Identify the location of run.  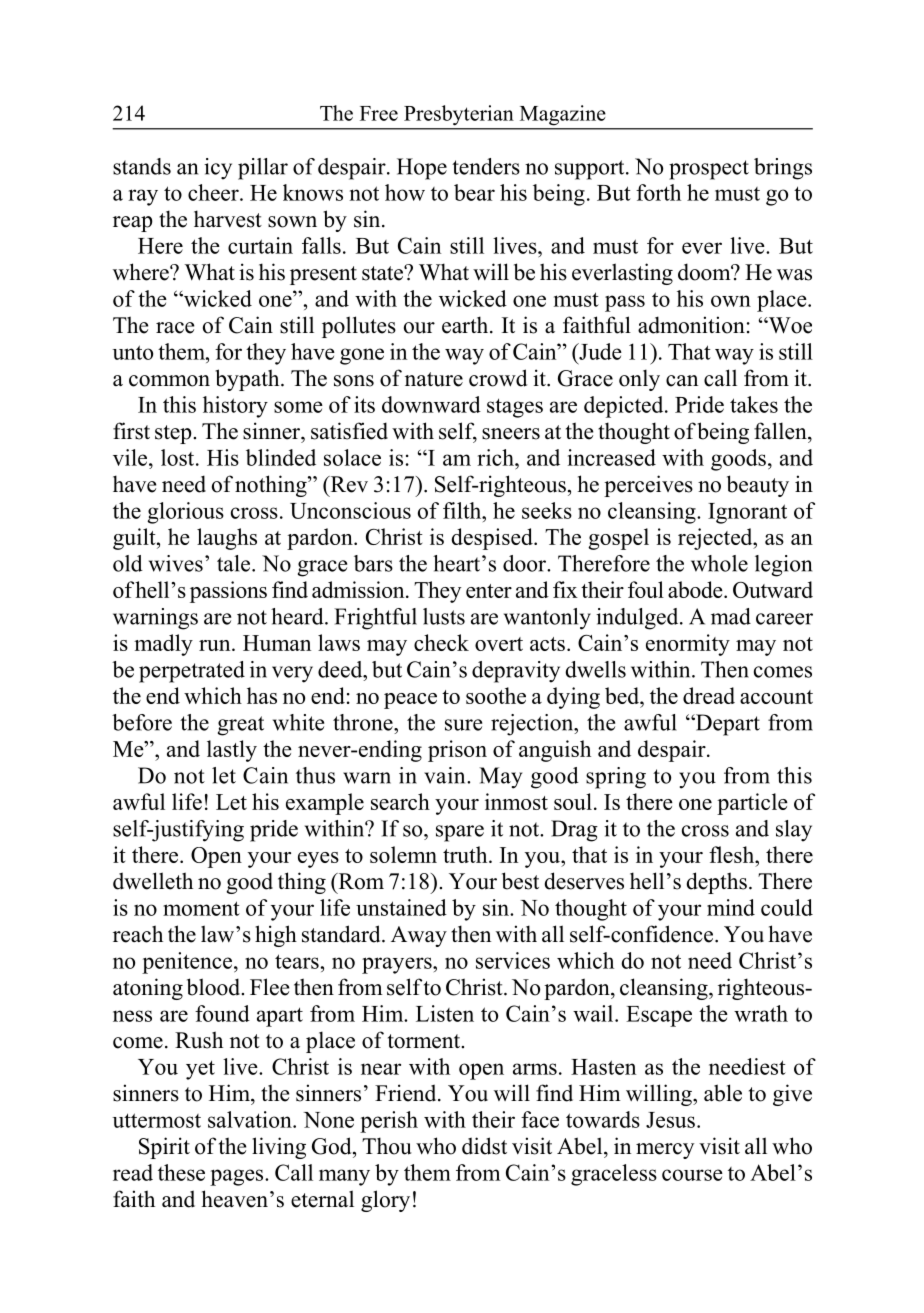
(216, 645).
